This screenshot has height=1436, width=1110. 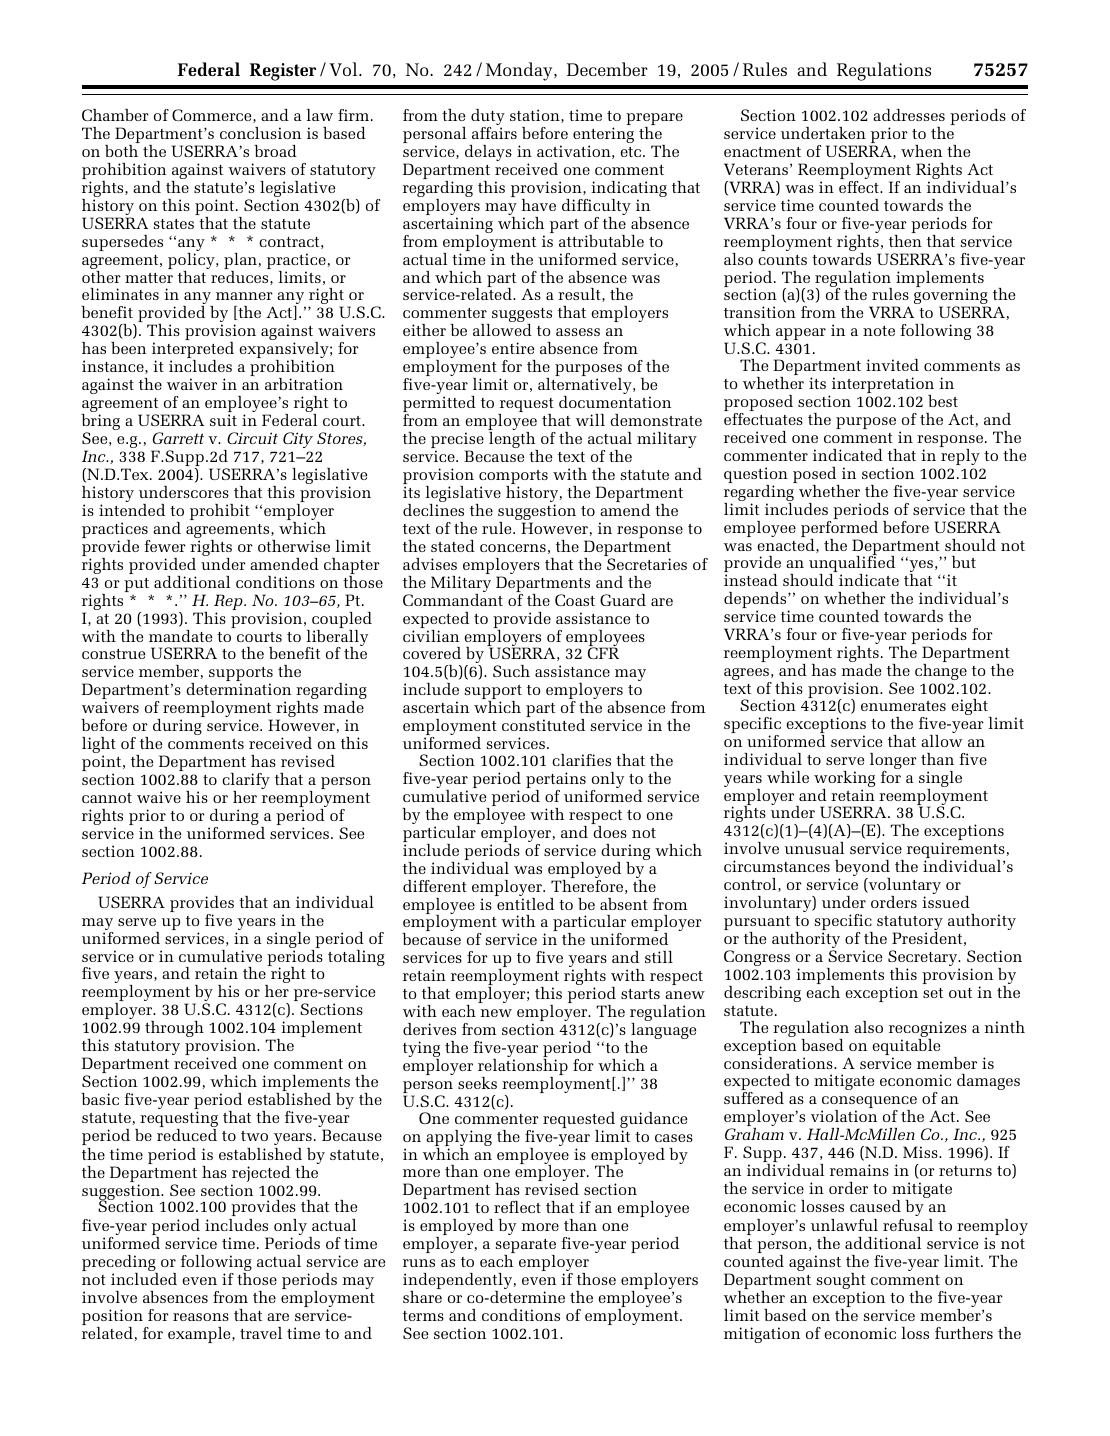 What do you see at coordinates (238, 689) in the screenshot?
I see `determination` at bounding box center [238, 689].
